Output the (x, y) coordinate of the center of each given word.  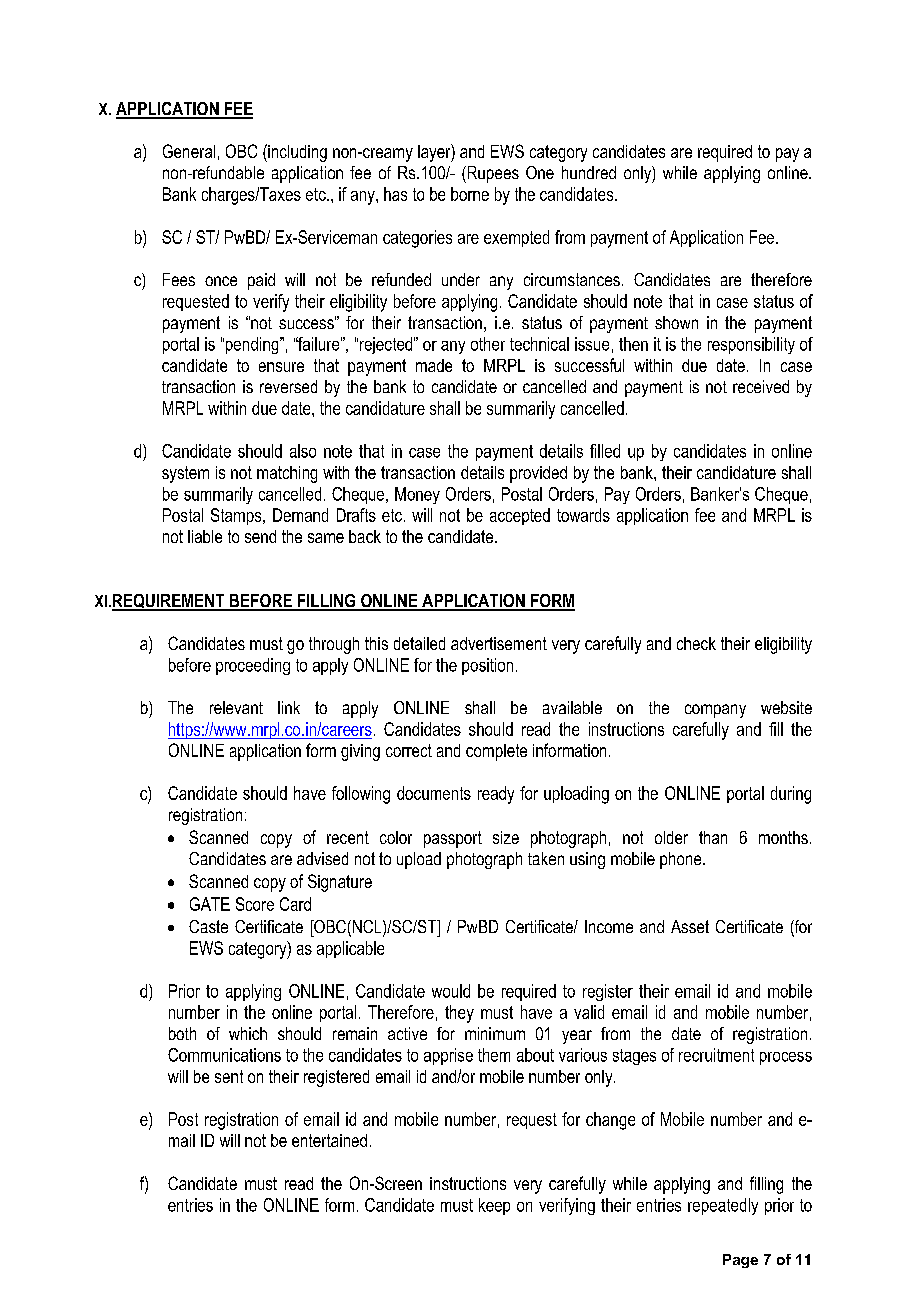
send (260, 536)
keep (494, 1206)
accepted (520, 516)
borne (470, 194)
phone (682, 860)
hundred (589, 172)
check (696, 643)
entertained (329, 1140)
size (506, 837)
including (296, 153)
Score (255, 904)
